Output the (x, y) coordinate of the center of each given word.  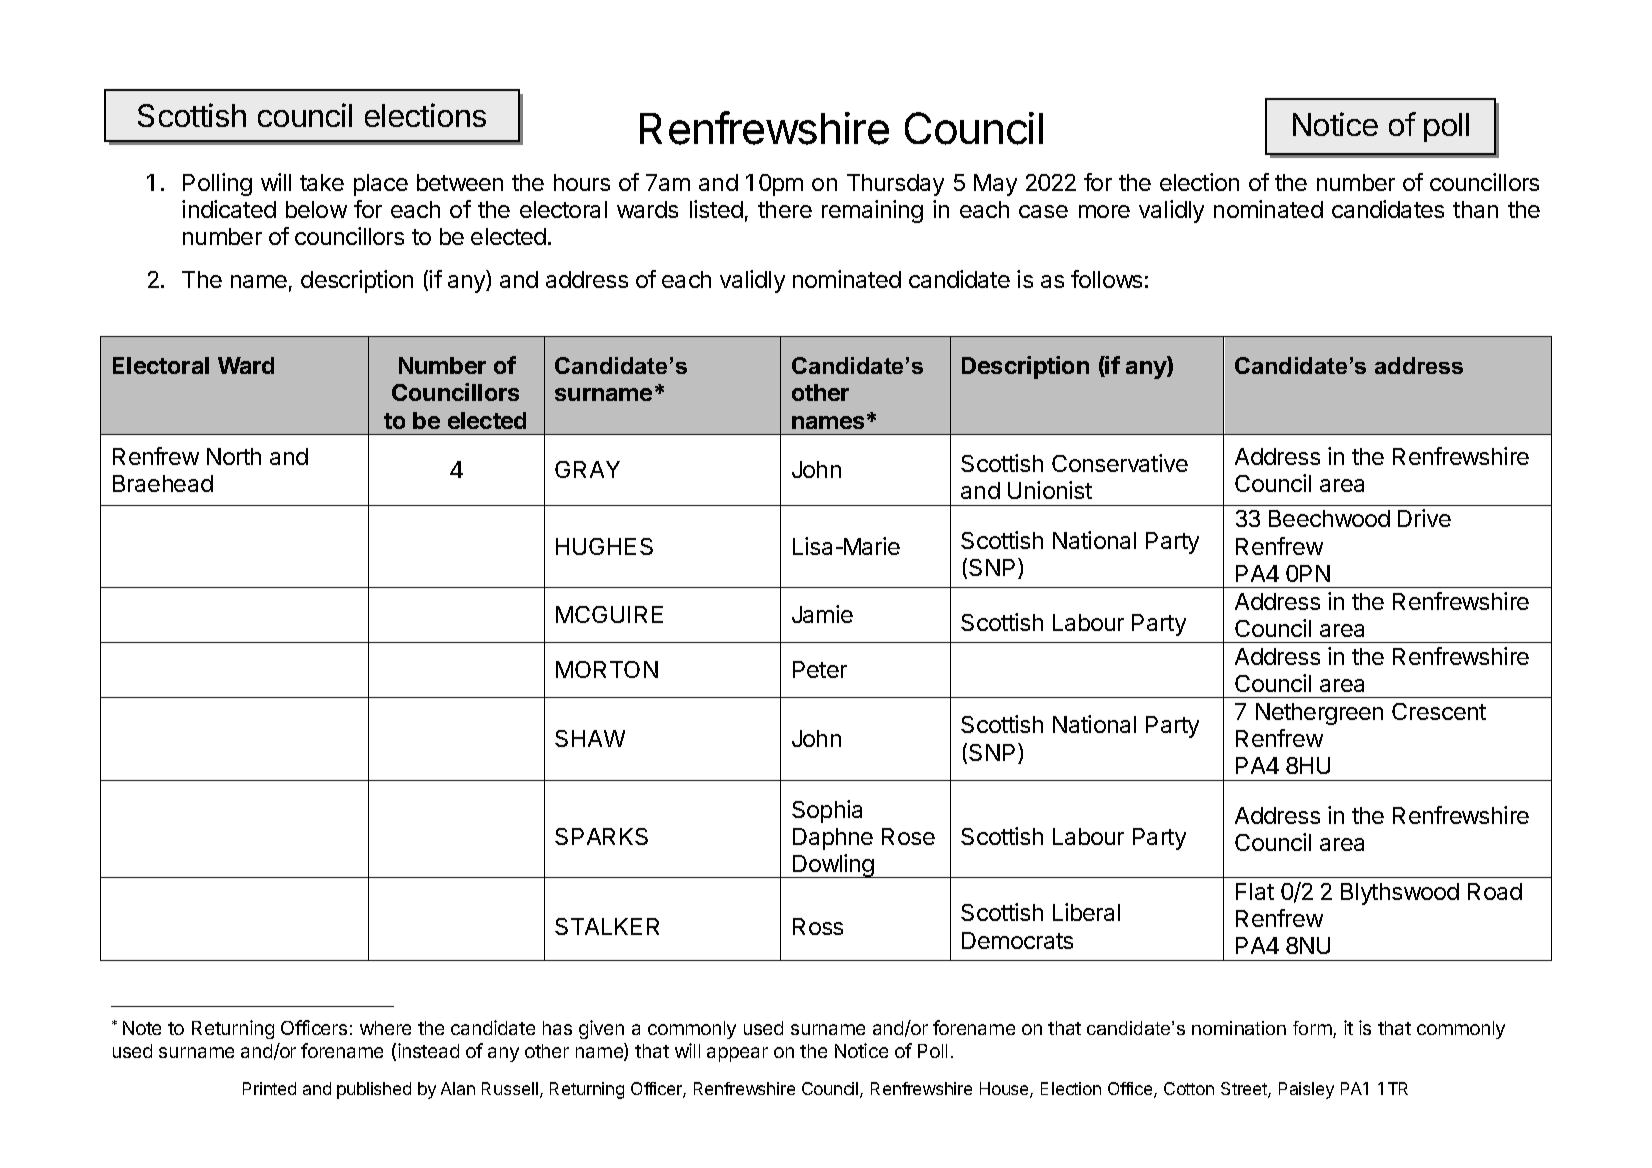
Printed (269, 1088)
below (316, 209)
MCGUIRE (609, 614)
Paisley (1306, 1090)
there (785, 209)
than (1475, 209)
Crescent (1439, 711)
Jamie (822, 614)
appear (737, 1054)
